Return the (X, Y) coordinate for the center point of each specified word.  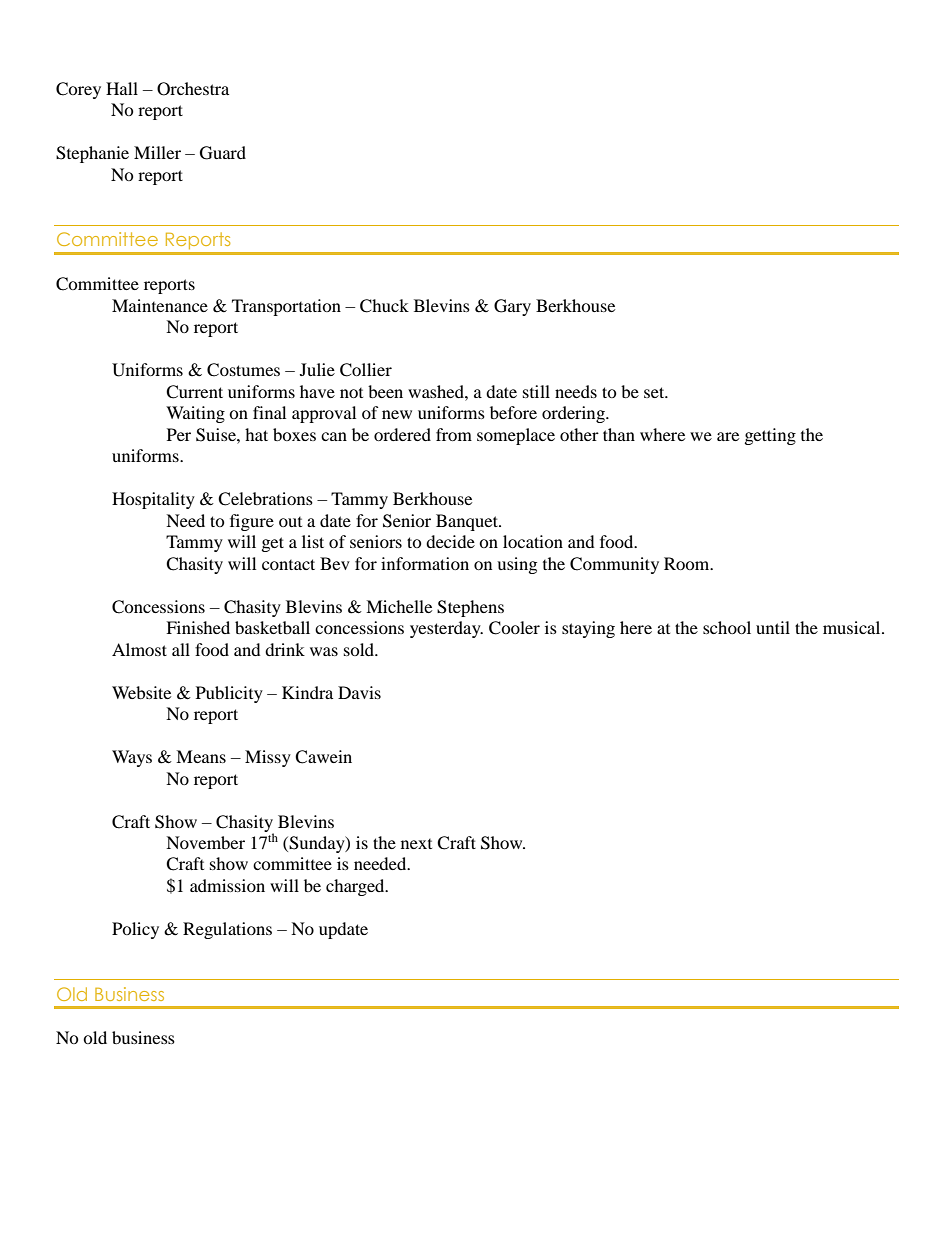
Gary (512, 307)
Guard (223, 153)
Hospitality (153, 500)
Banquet (468, 522)
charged (356, 887)
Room (688, 563)
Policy (135, 930)
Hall (122, 88)
